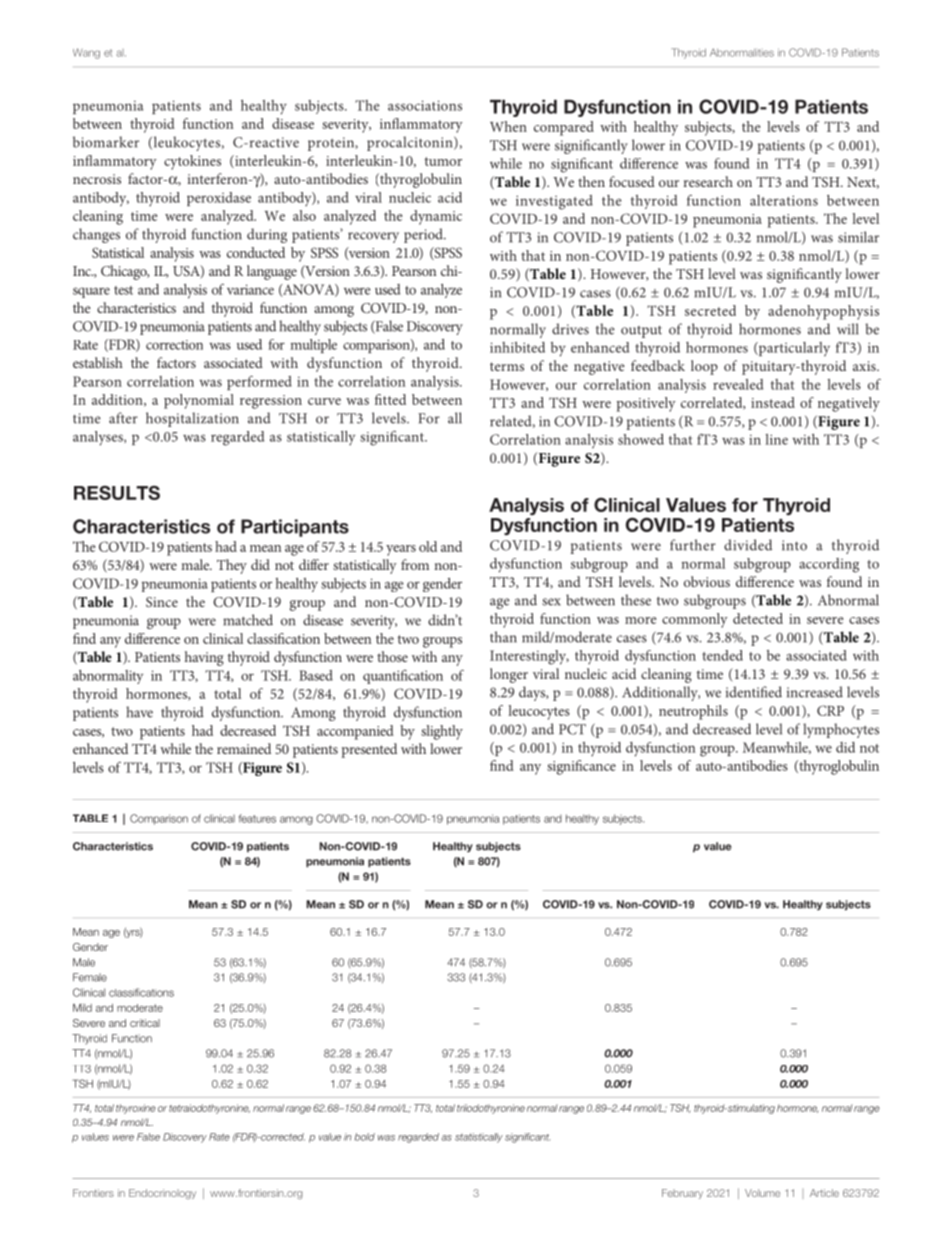 The image size is (952, 1247). I want to click on terms, so click(507, 366).
